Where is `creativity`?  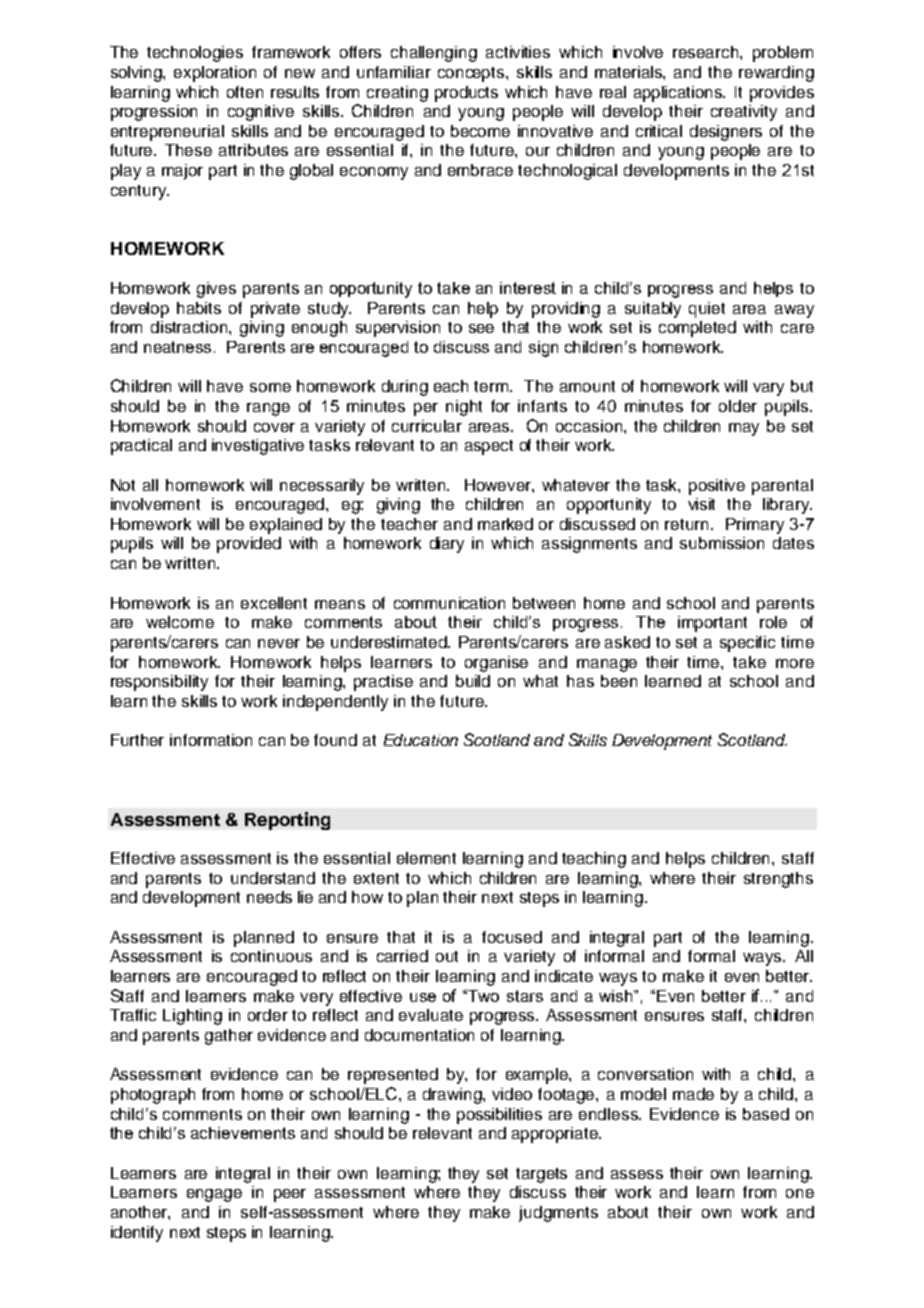 creativity is located at coordinates (744, 113).
